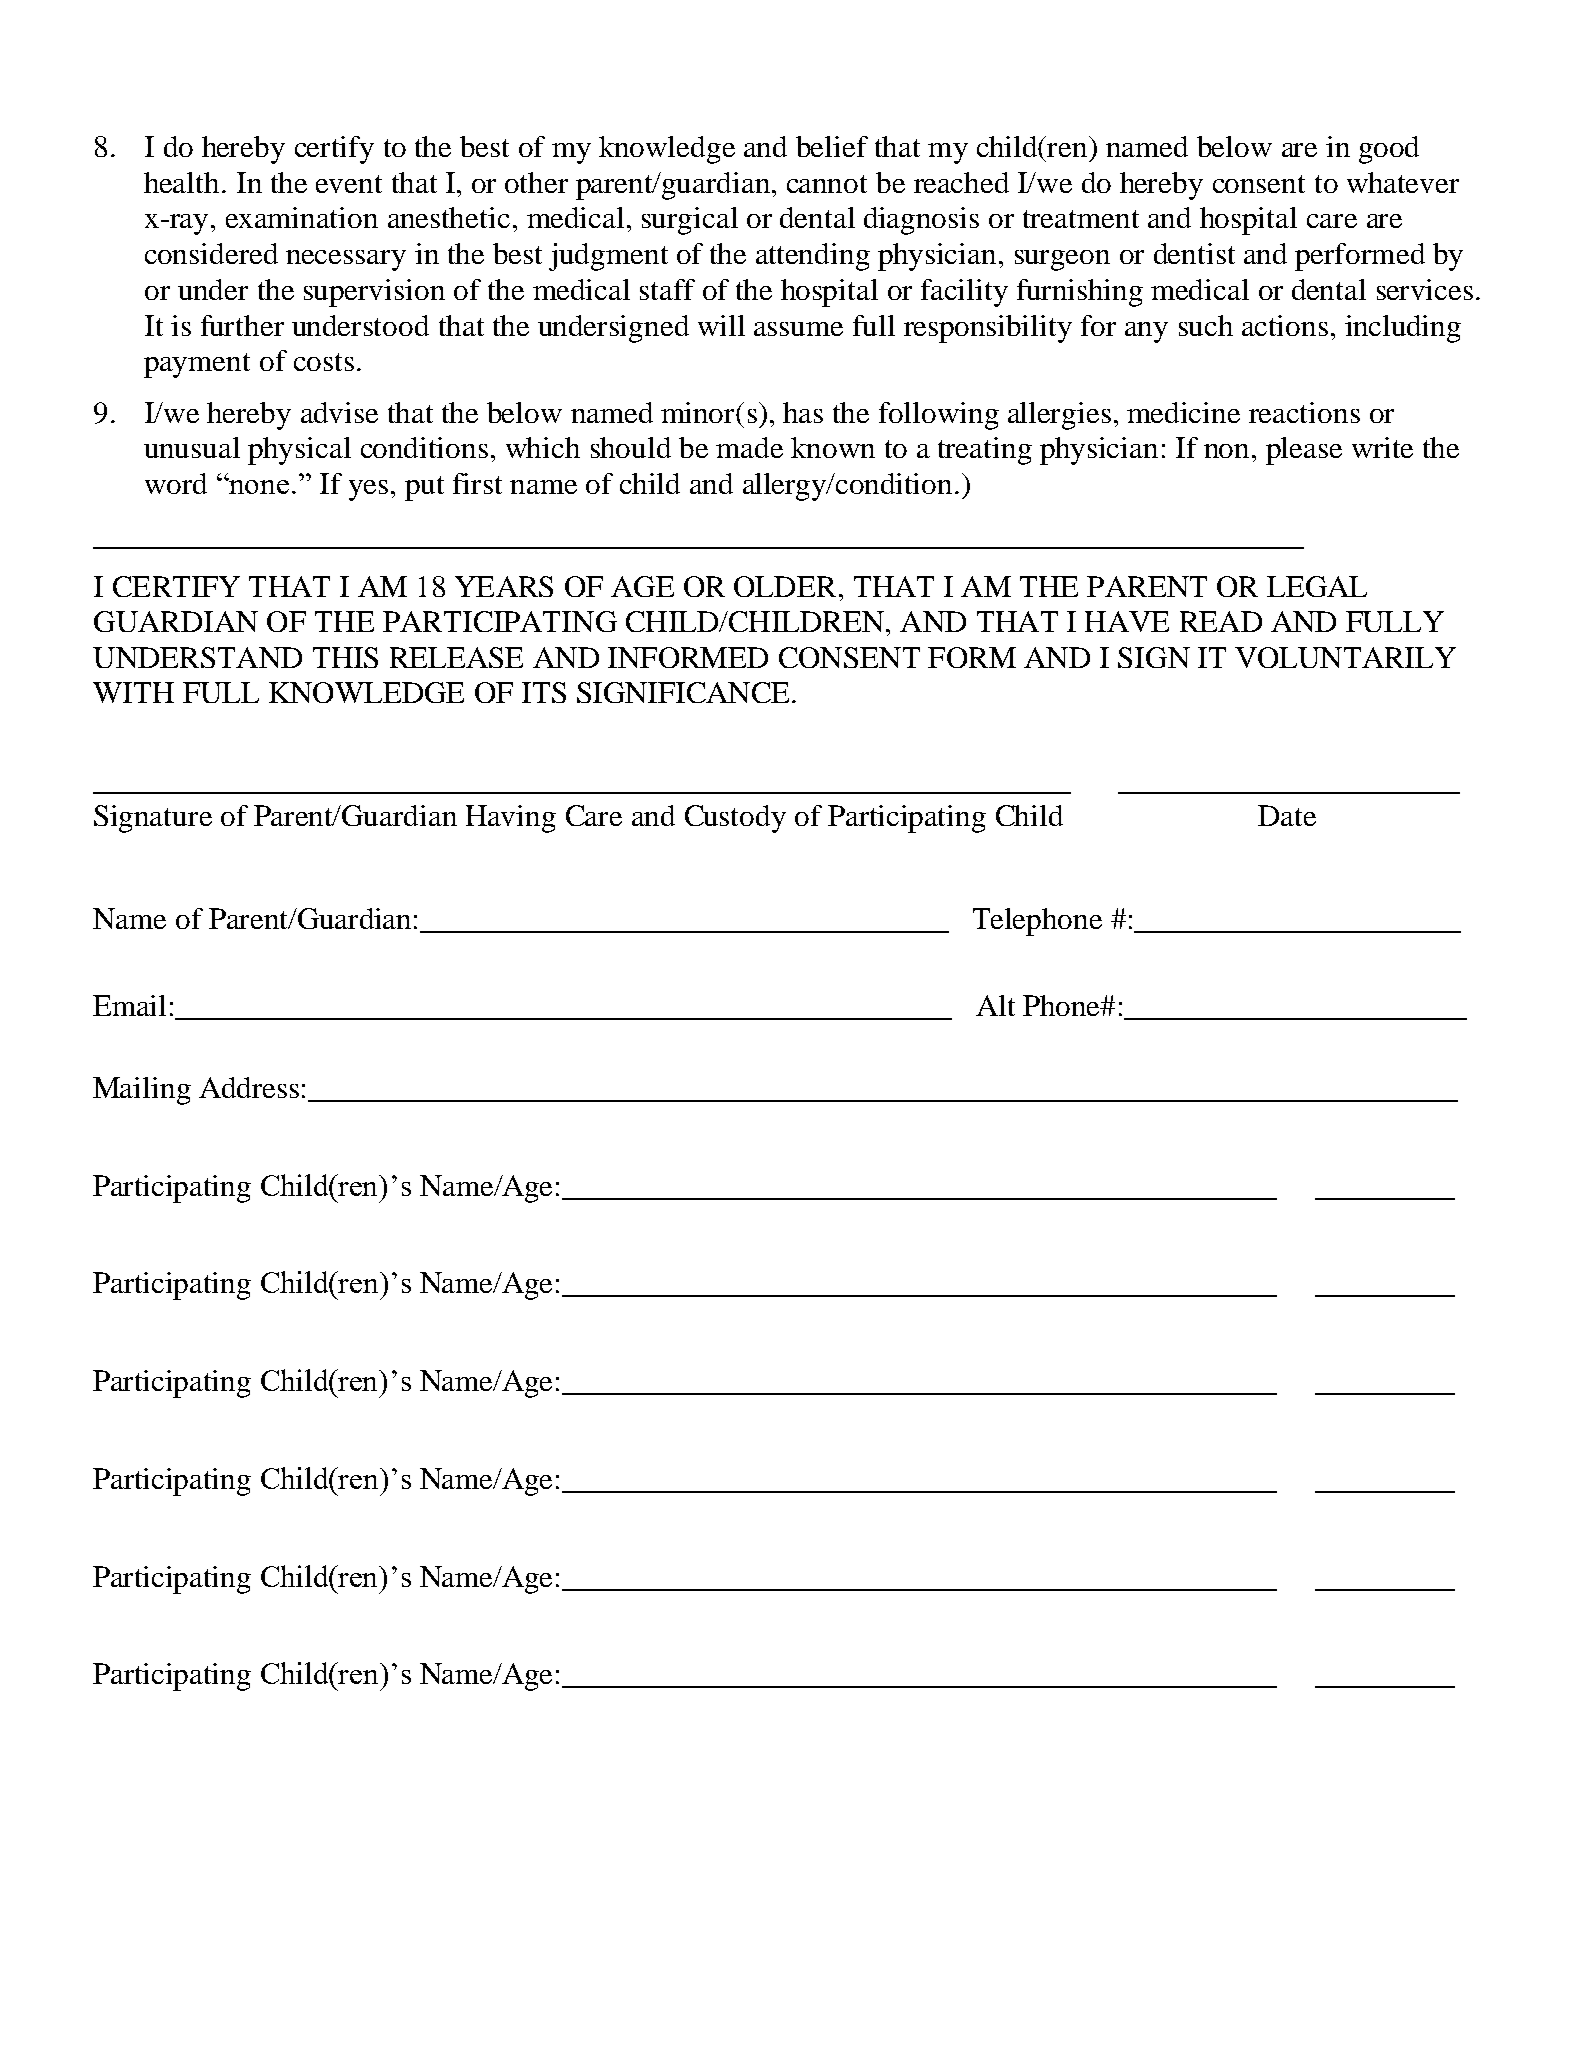  Describe the element at coordinates (345, 657) in the screenshot. I see `THIS` at that location.
